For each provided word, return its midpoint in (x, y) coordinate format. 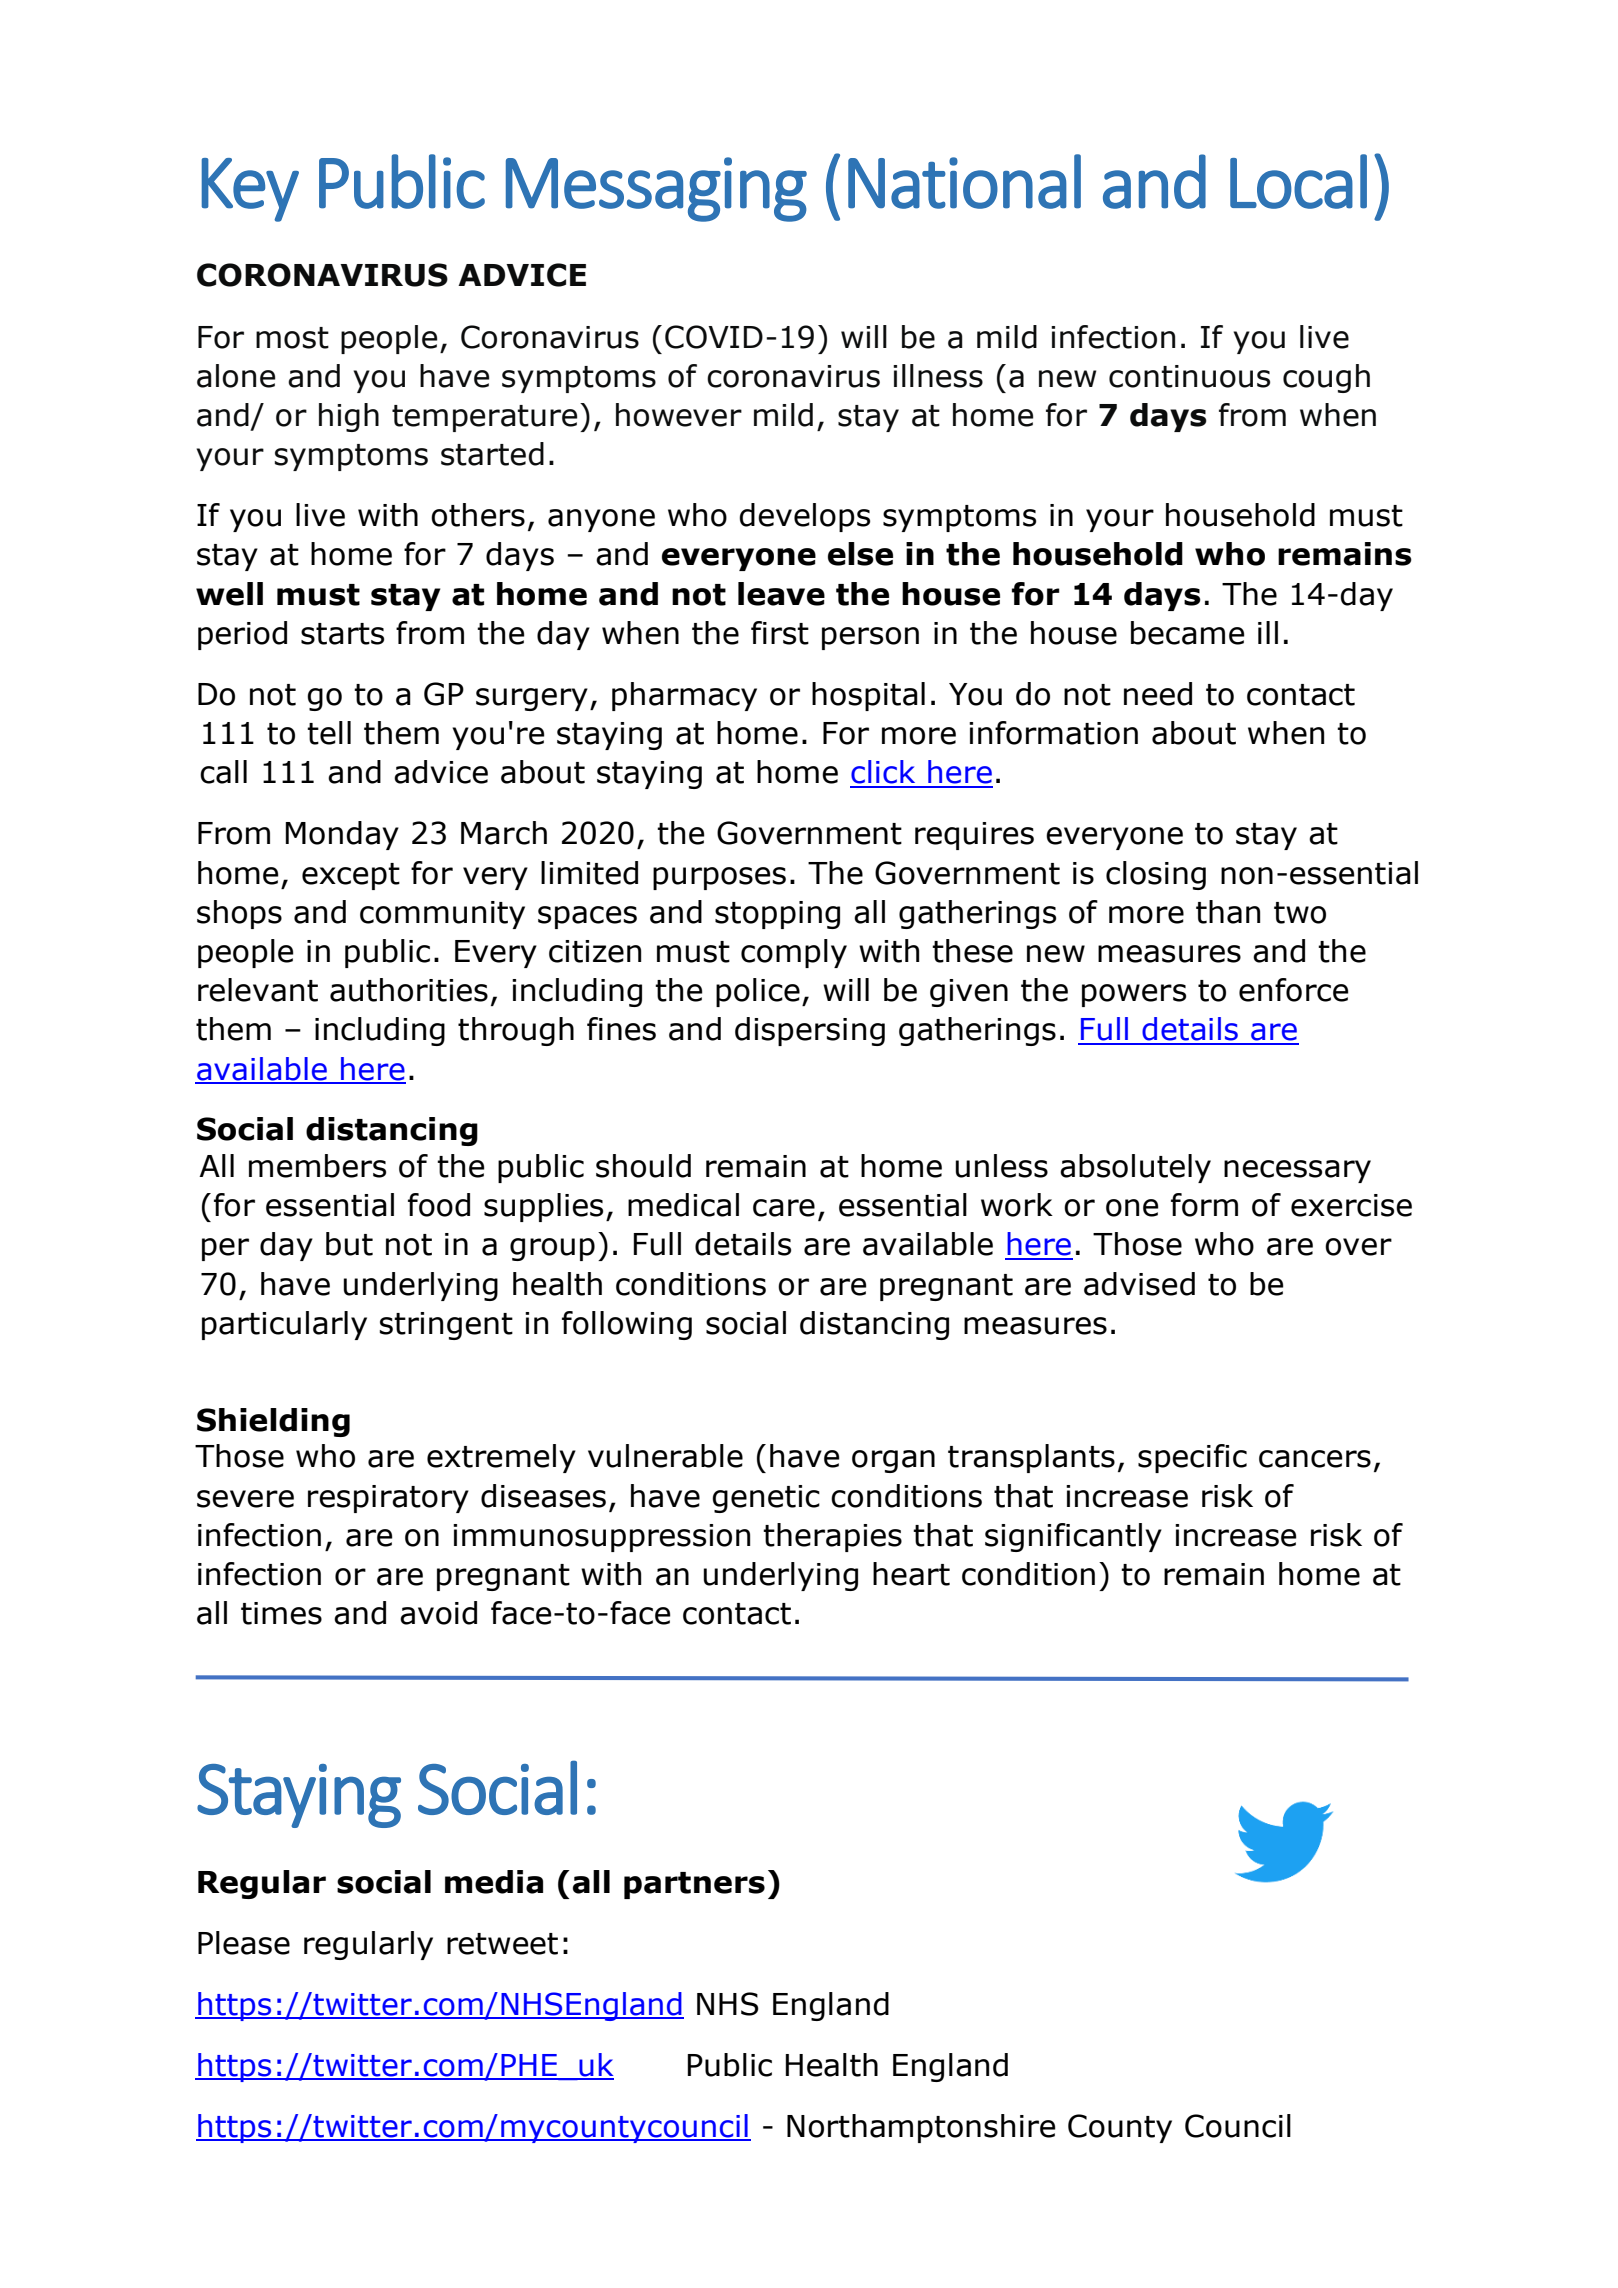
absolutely (1135, 1168)
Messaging (656, 189)
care (784, 1208)
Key (250, 190)
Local (1298, 181)
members (317, 1166)
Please (244, 1943)
